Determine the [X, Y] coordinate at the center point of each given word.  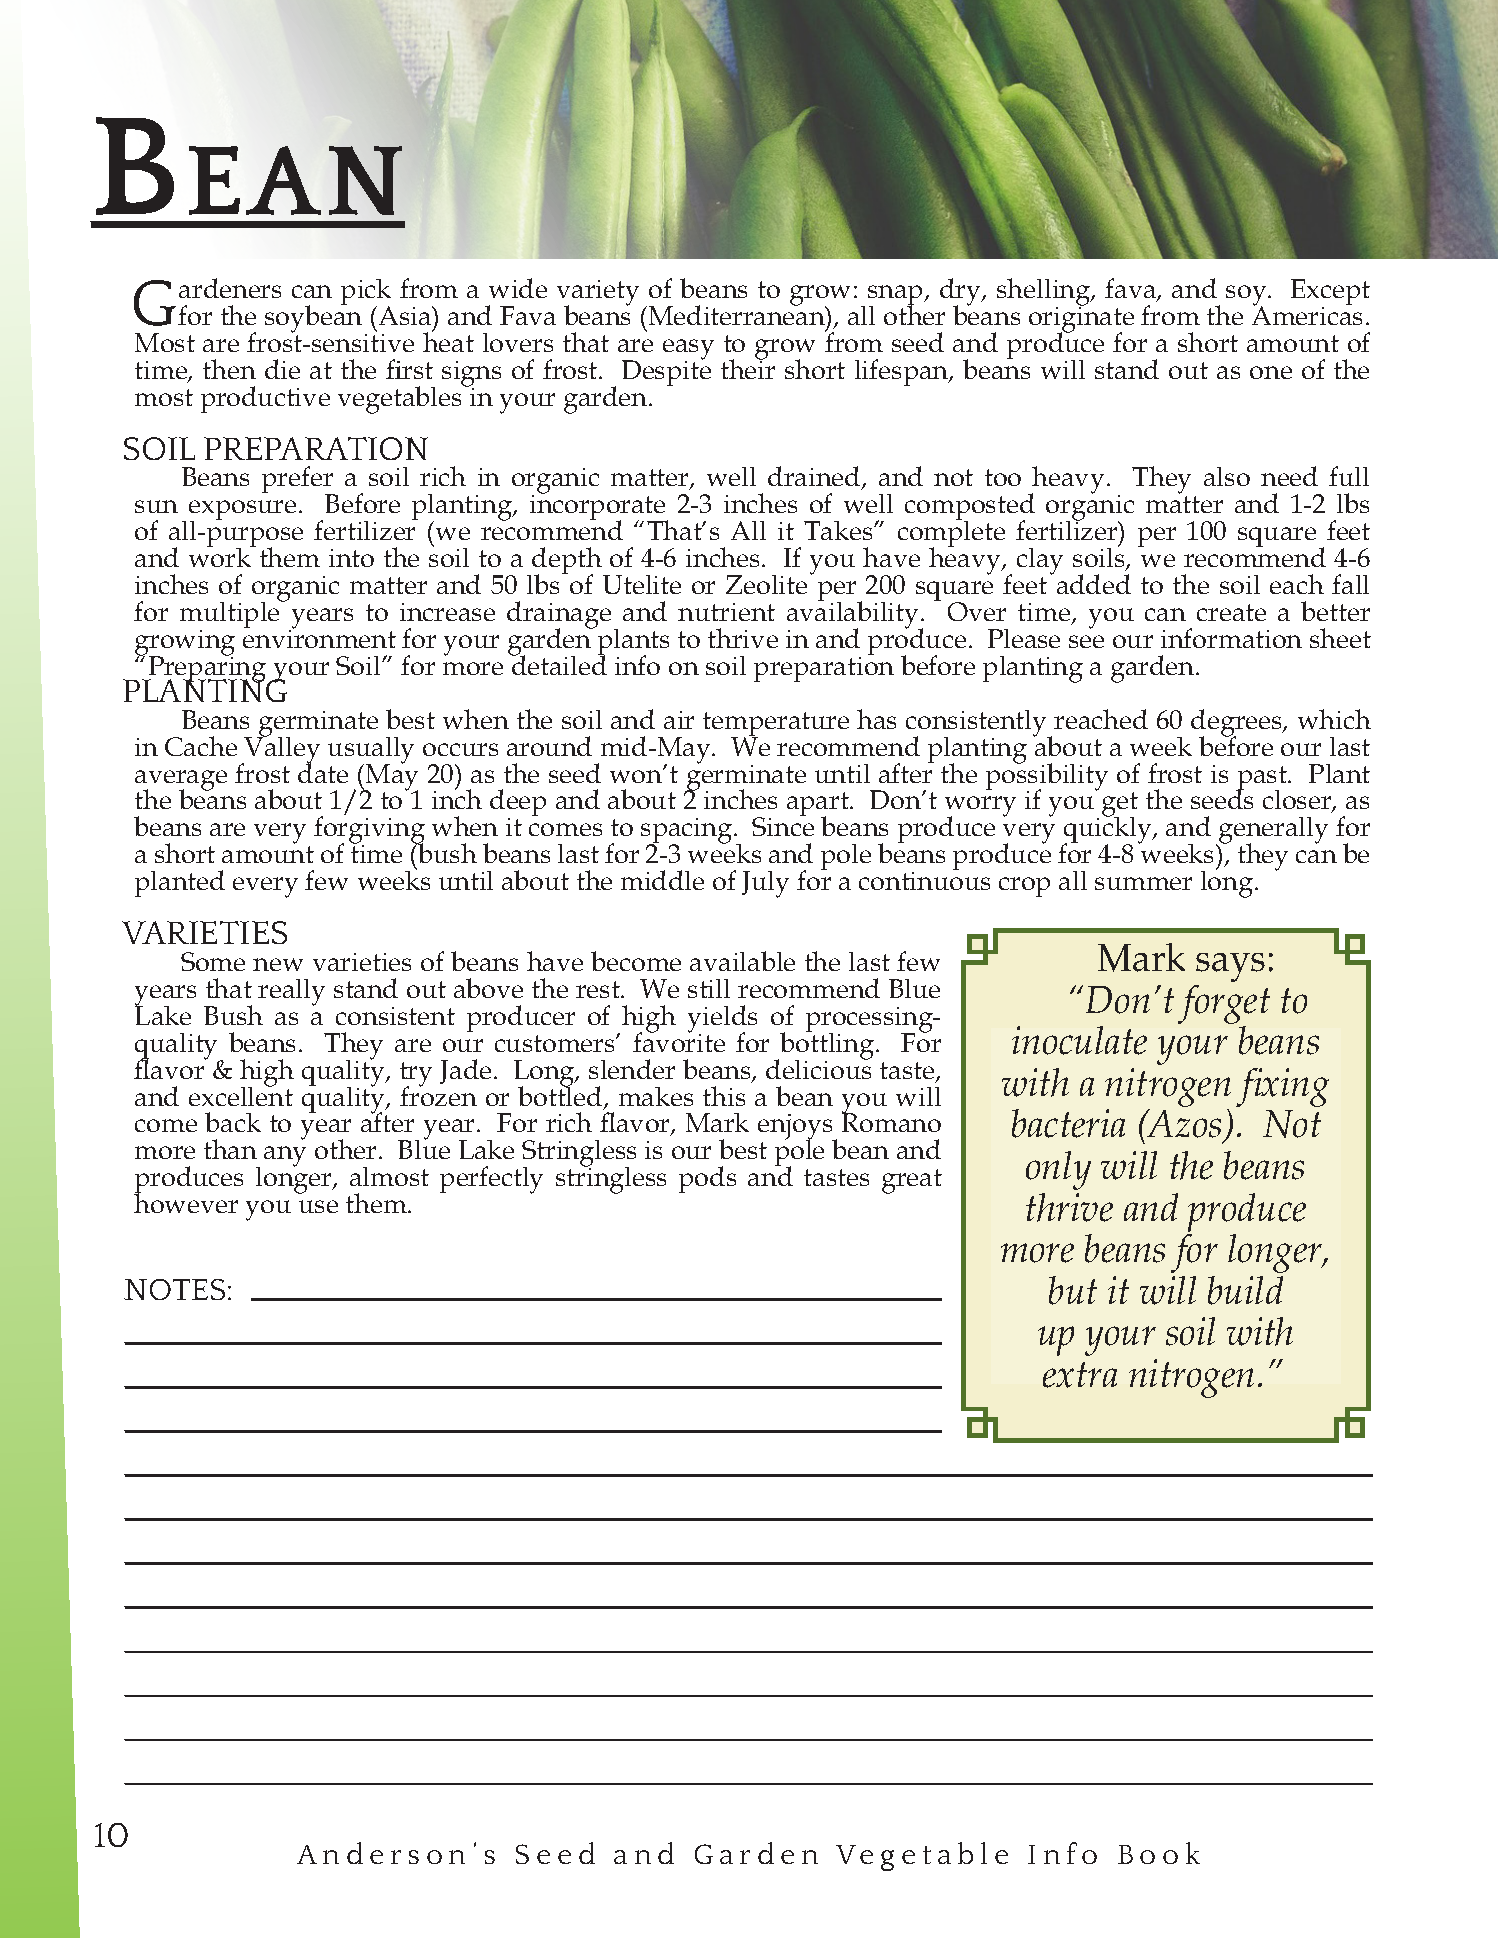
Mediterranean [736, 314]
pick [366, 293]
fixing [1282, 1087]
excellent [241, 1095]
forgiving [369, 831]
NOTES [174, 1289]
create [1231, 612]
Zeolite [766, 584]
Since [783, 826]
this [724, 1096]
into [351, 558]
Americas [1307, 314]
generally [1272, 832]
